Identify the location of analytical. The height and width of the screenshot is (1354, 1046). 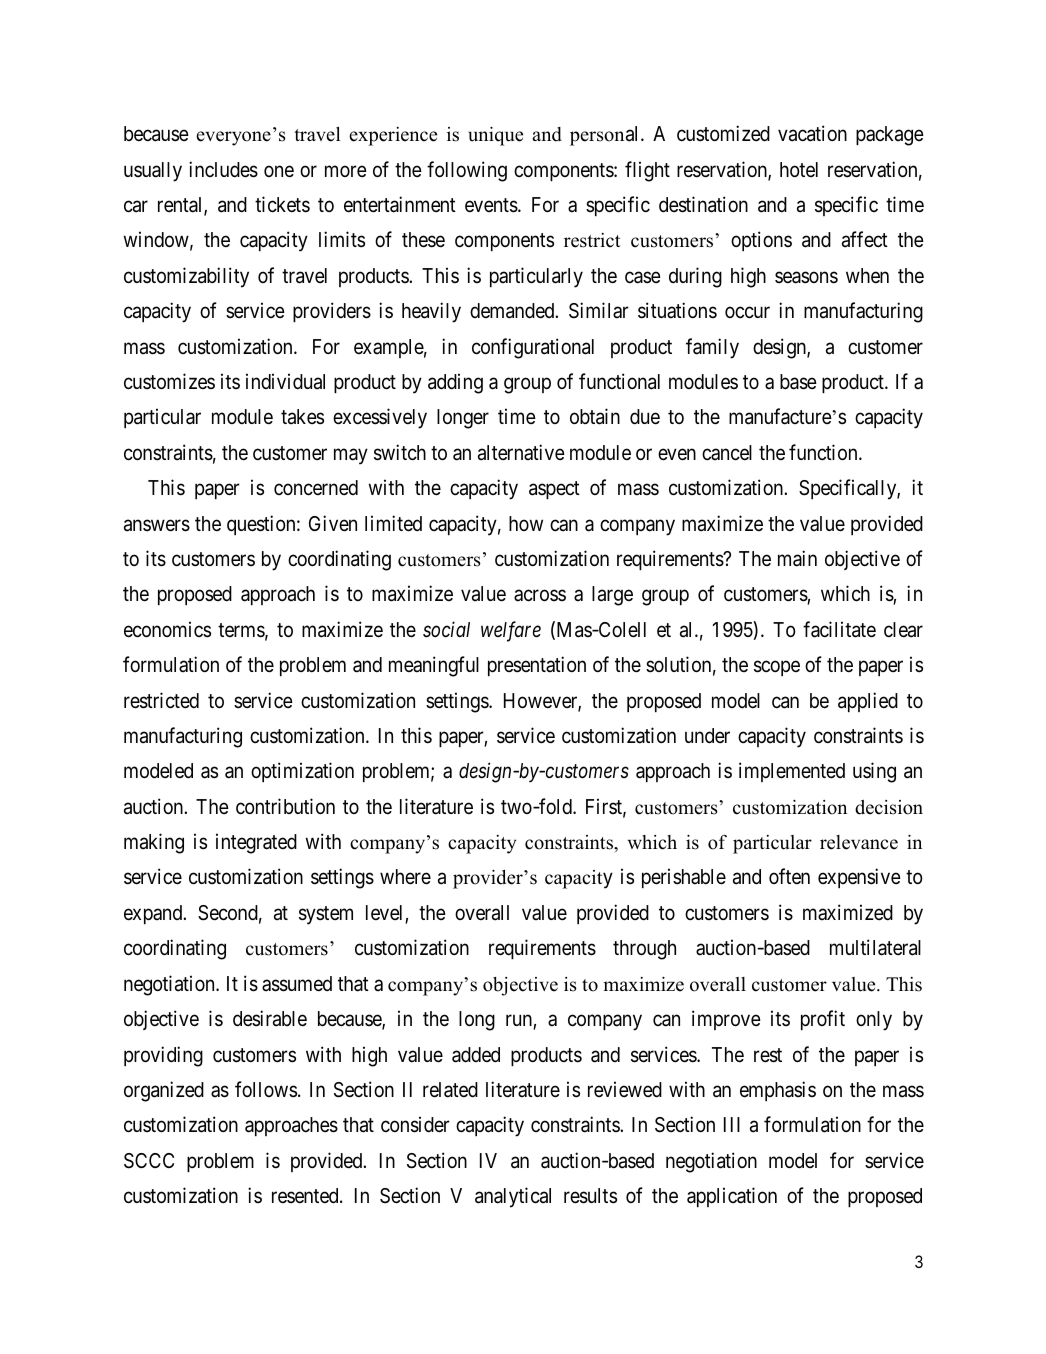
(513, 1197).
